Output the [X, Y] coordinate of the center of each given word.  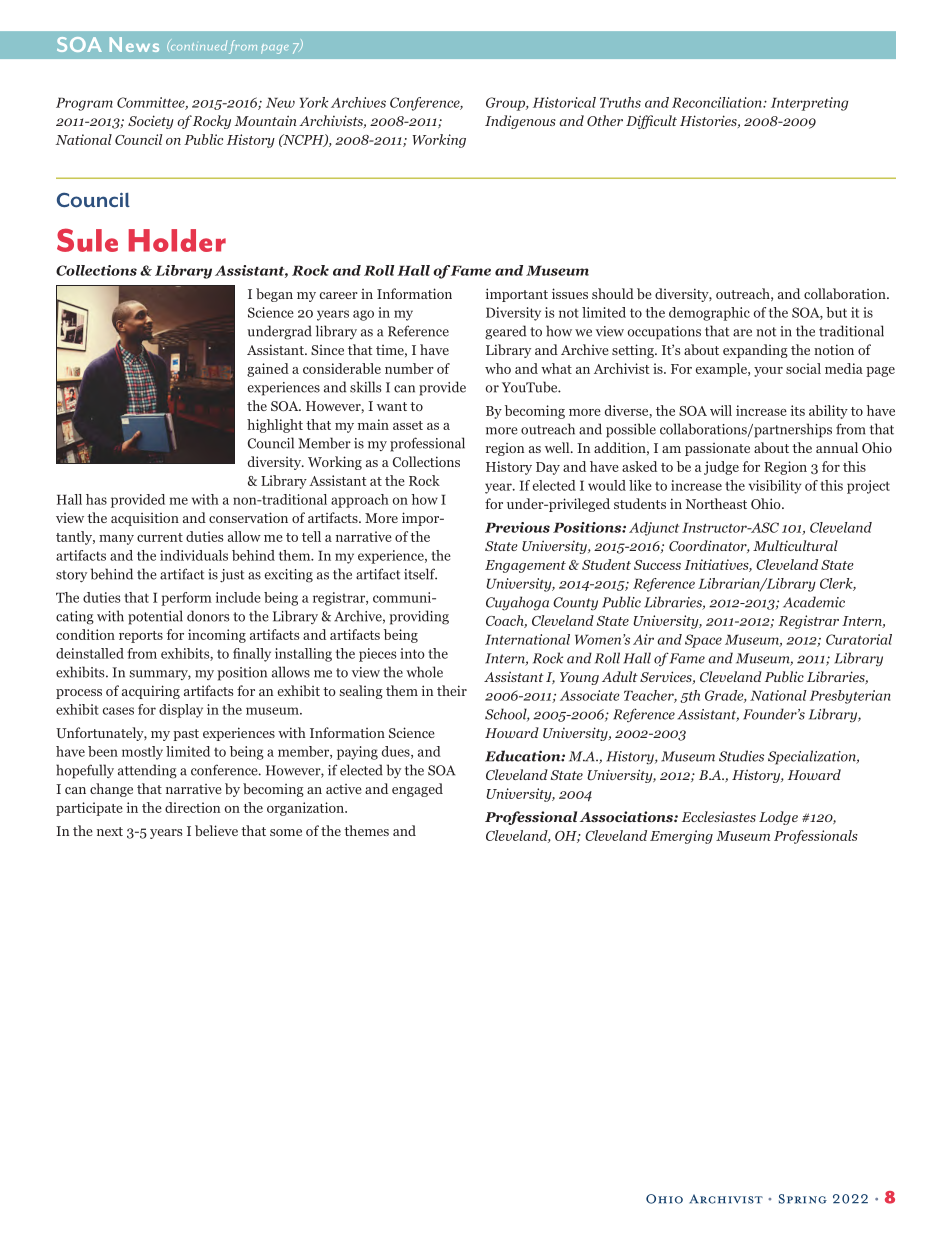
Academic [814, 602]
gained [268, 370]
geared [505, 332]
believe [216, 830]
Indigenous [520, 122]
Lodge [778, 818]
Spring [803, 1199]
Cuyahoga [517, 603]
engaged [417, 790]
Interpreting [810, 104]
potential [155, 617]
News [134, 44]
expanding [755, 351]
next [110, 831]
